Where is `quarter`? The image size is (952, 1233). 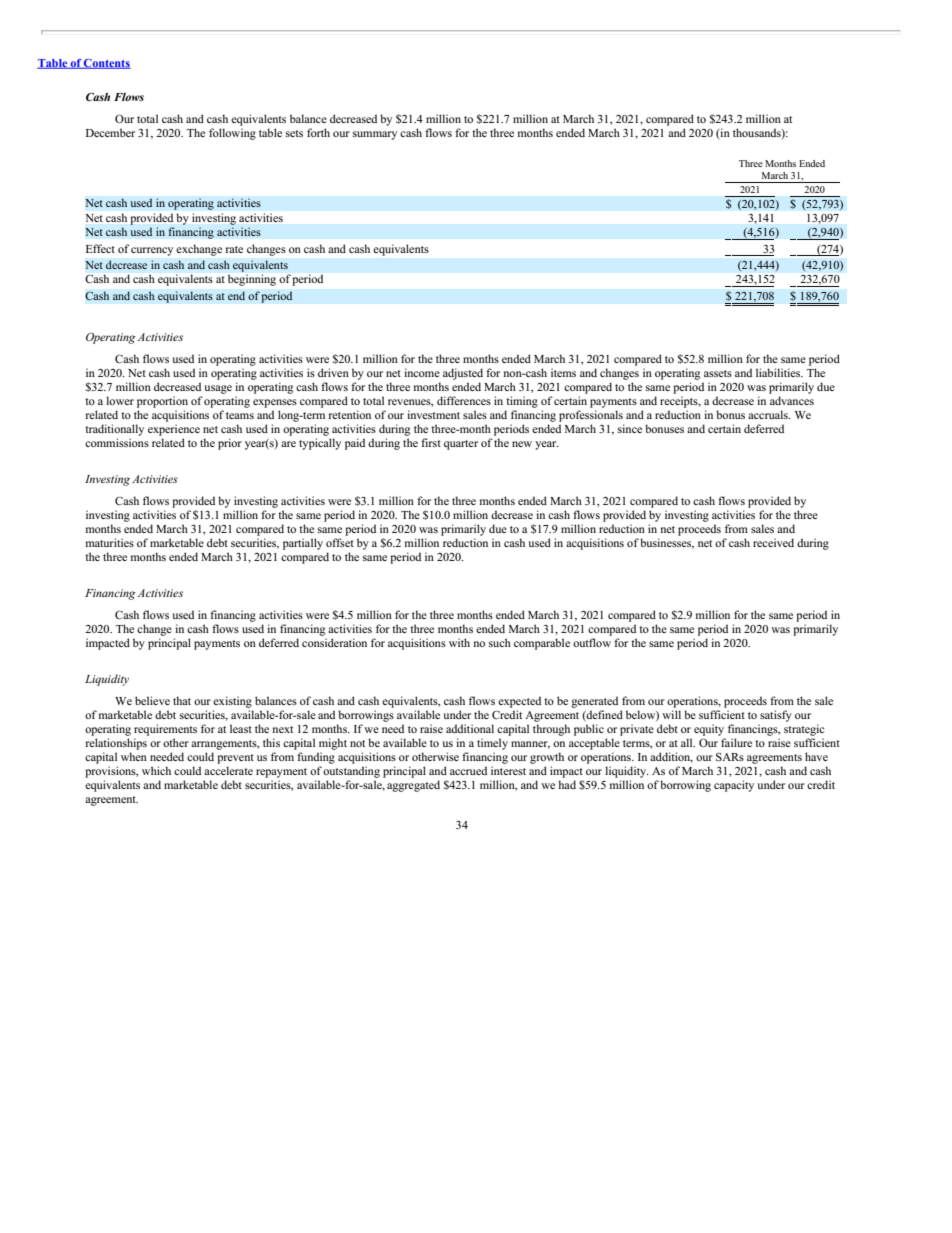 quarter is located at coordinates (461, 445).
